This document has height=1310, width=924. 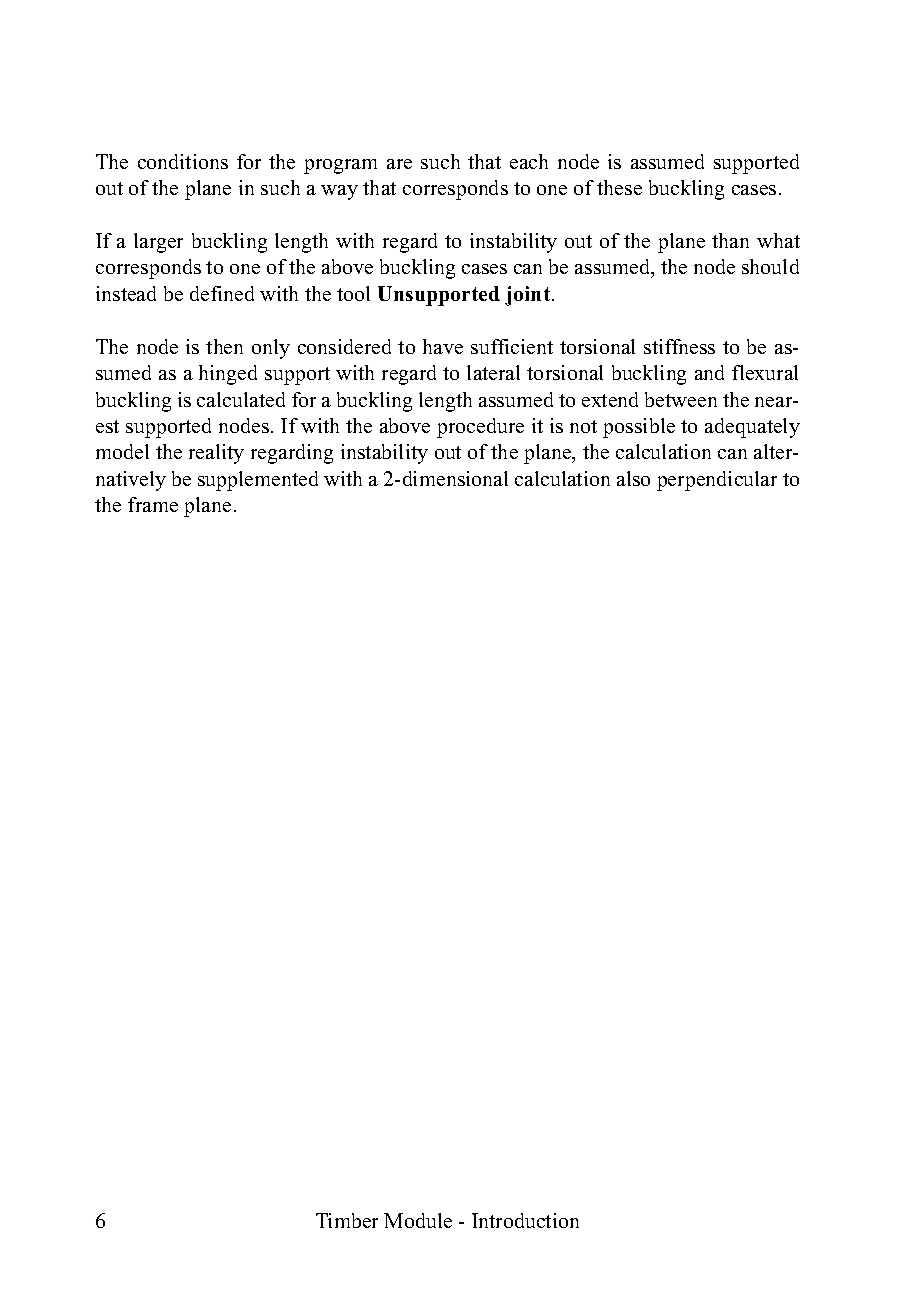 I want to click on perpendicular, so click(x=717, y=481).
